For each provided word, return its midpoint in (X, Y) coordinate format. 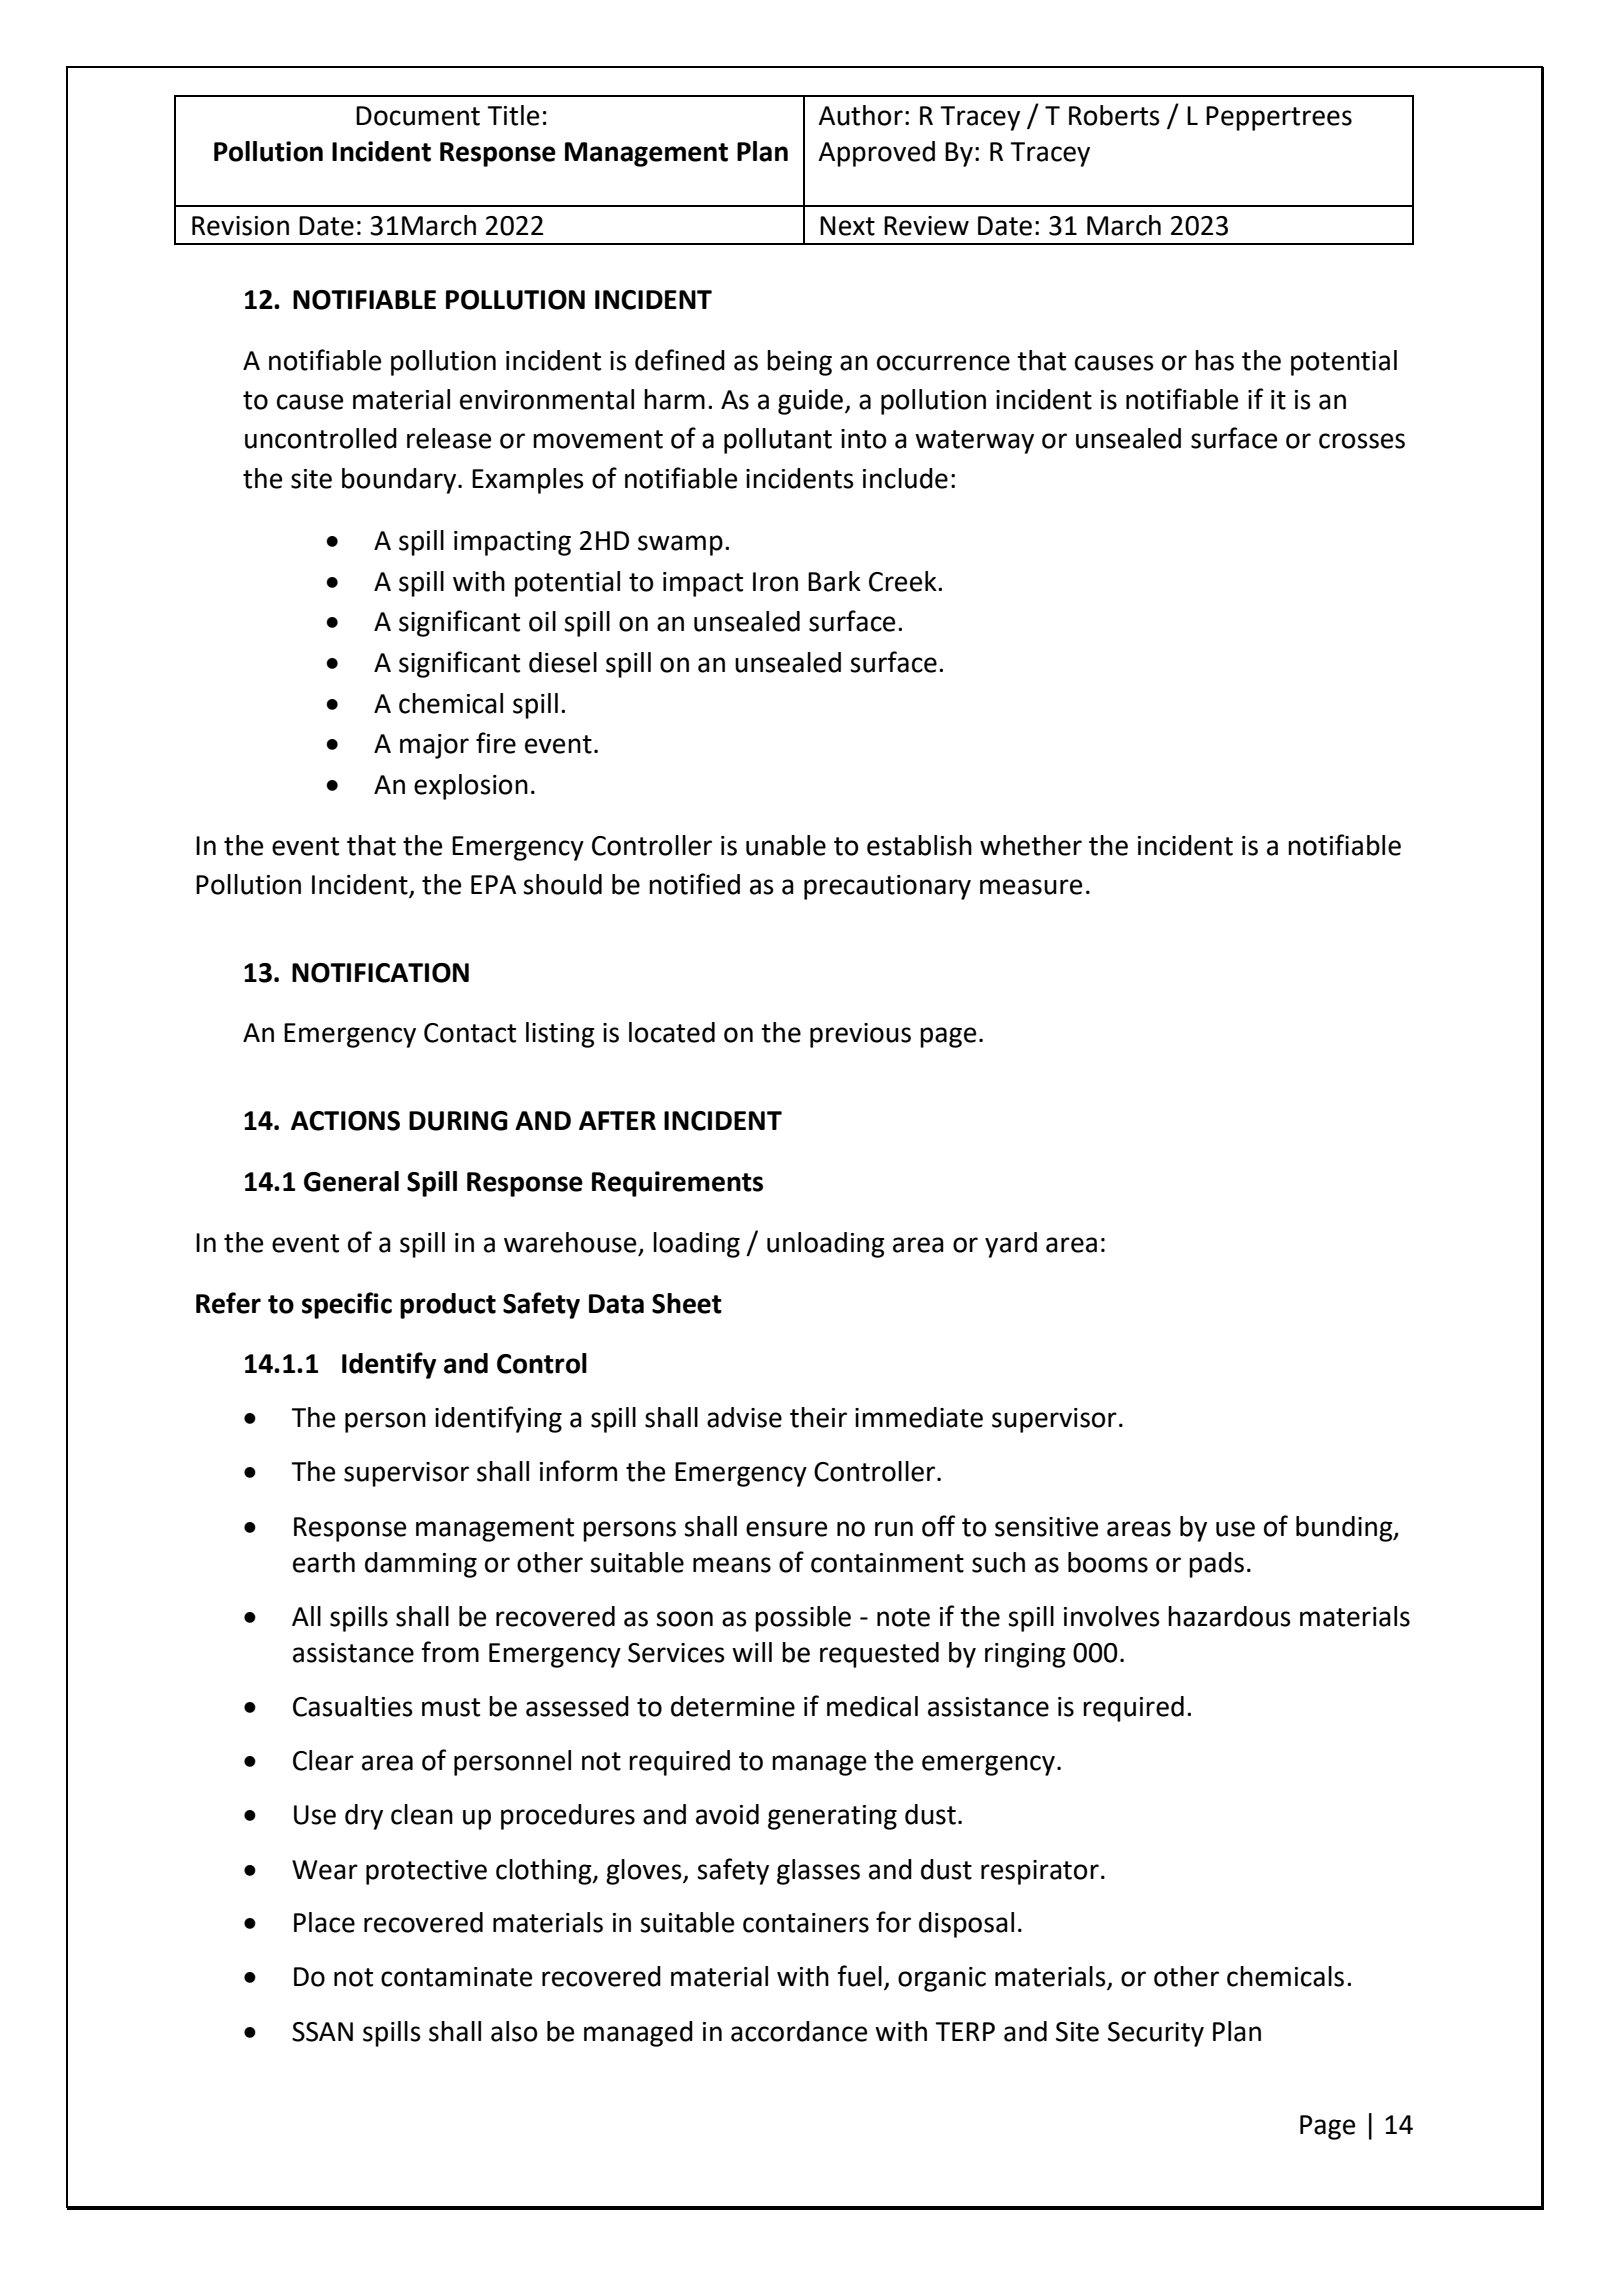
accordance (799, 2031)
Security (1156, 2034)
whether (1031, 845)
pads (1216, 1565)
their (818, 1417)
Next (847, 226)
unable (786, 845)
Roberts (1114, 115)
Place (324, 1922)
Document (418, 116)
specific (347, 1305)
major (434, 746)
